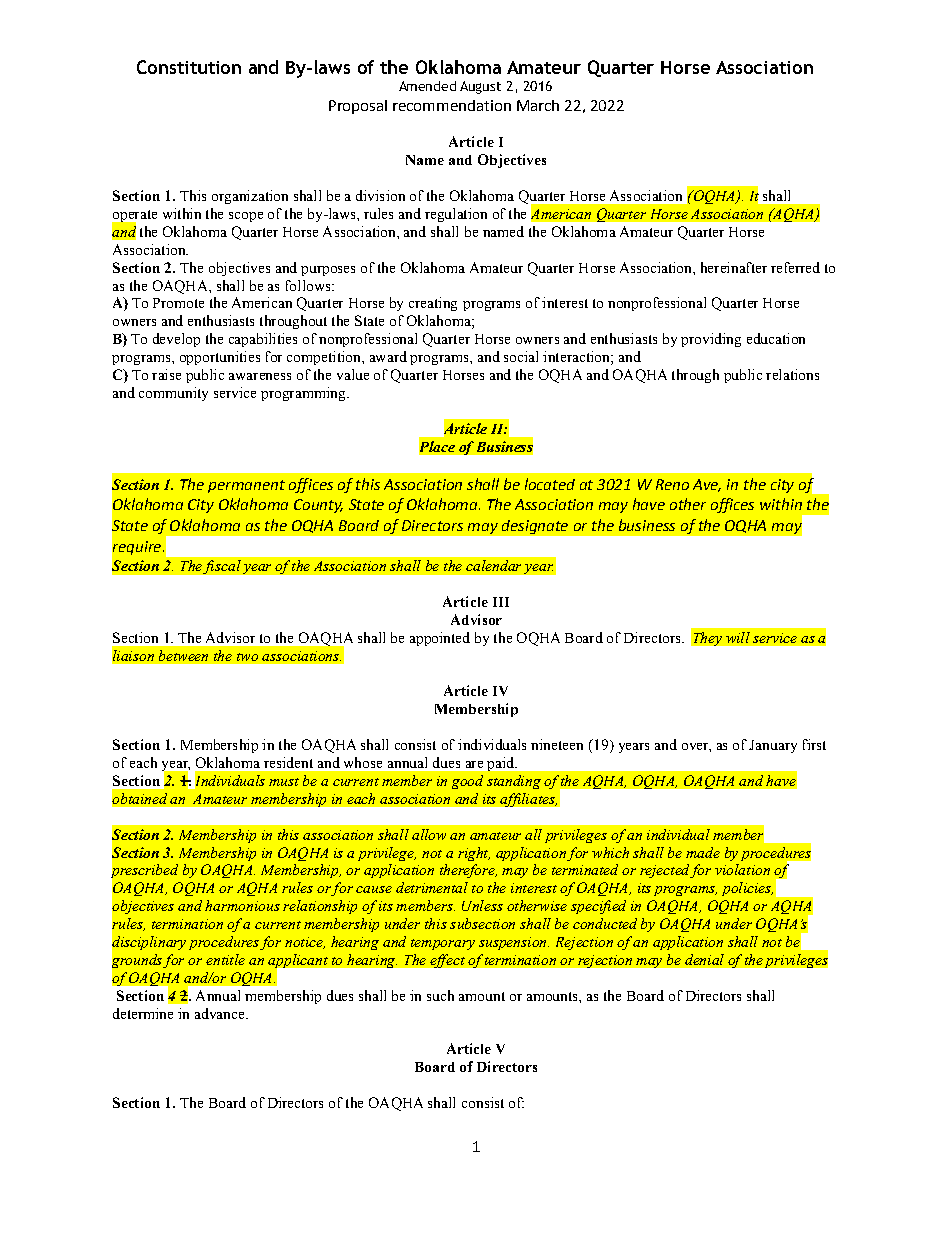  I want to click on permanent, so click(246, 486).
